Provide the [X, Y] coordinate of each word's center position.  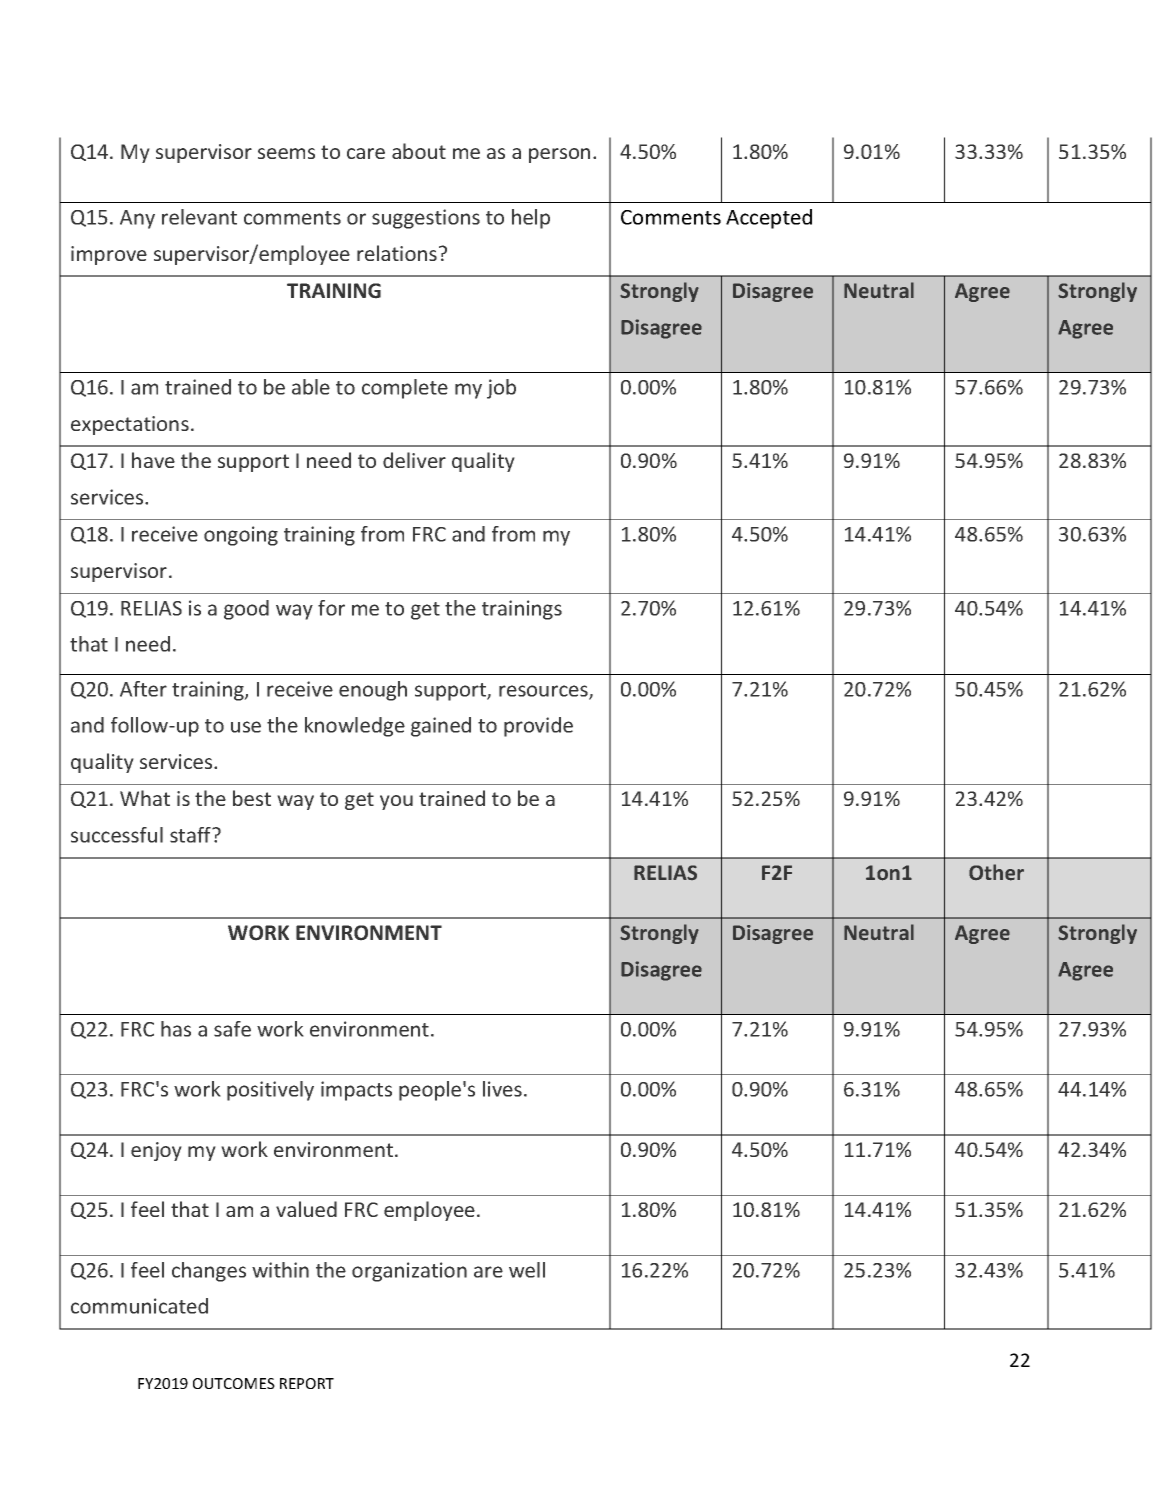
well [527, 1270]
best [252, 798]
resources [544, 692]
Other [996, 872]
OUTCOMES [234, 1383]
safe [232, 1029]
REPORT [307, 1383]
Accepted [769, 219]
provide [538, 727]
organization [409, 1272]
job [501, 389]
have [153, 460]
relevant [199, 217]
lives [502, 1089]
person [559, 155]
